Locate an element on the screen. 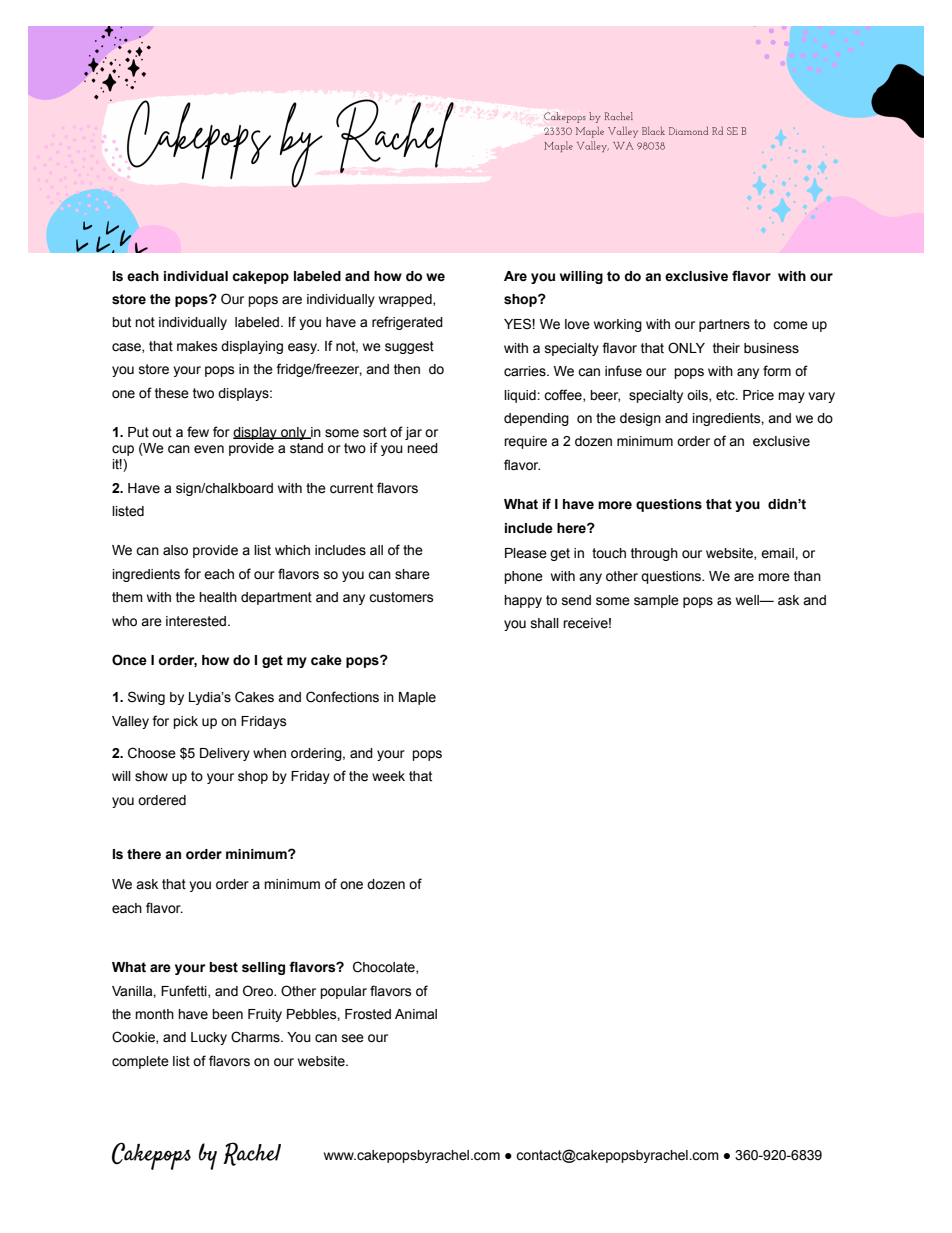 This screenshot has width=952, height=1233. refrigerated is located at coordinates (407, 323).
